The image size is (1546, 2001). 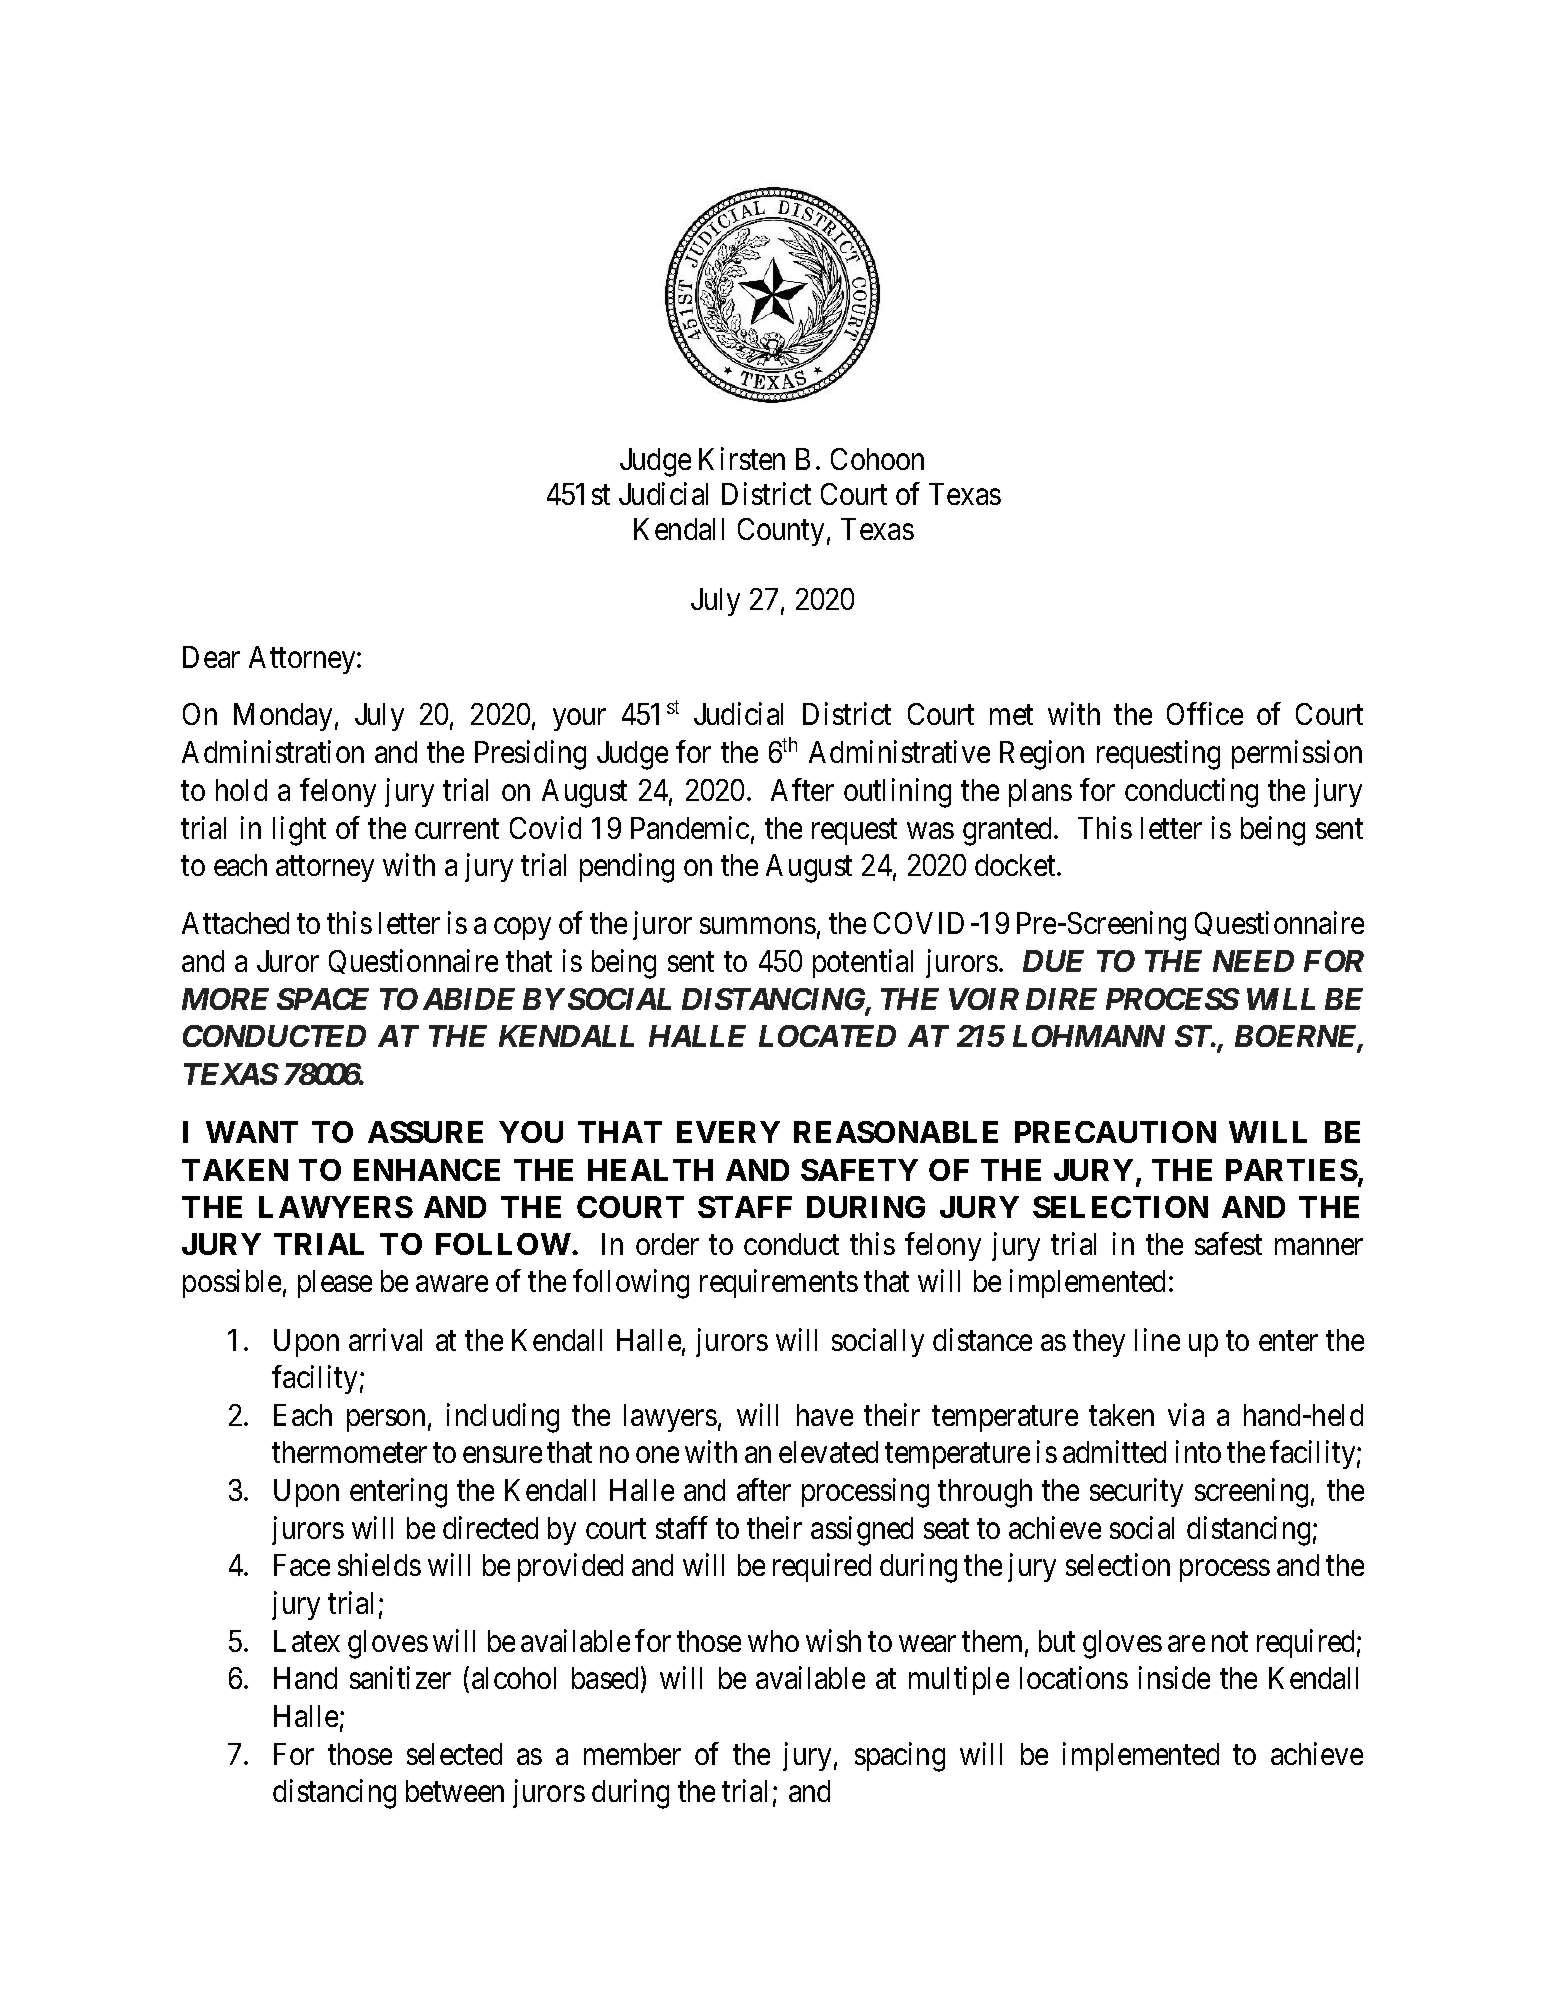 What do you see at coordinates (1174, 1678) in the screenshot?
I see `inside` at bounding box center [1174, 1678].
